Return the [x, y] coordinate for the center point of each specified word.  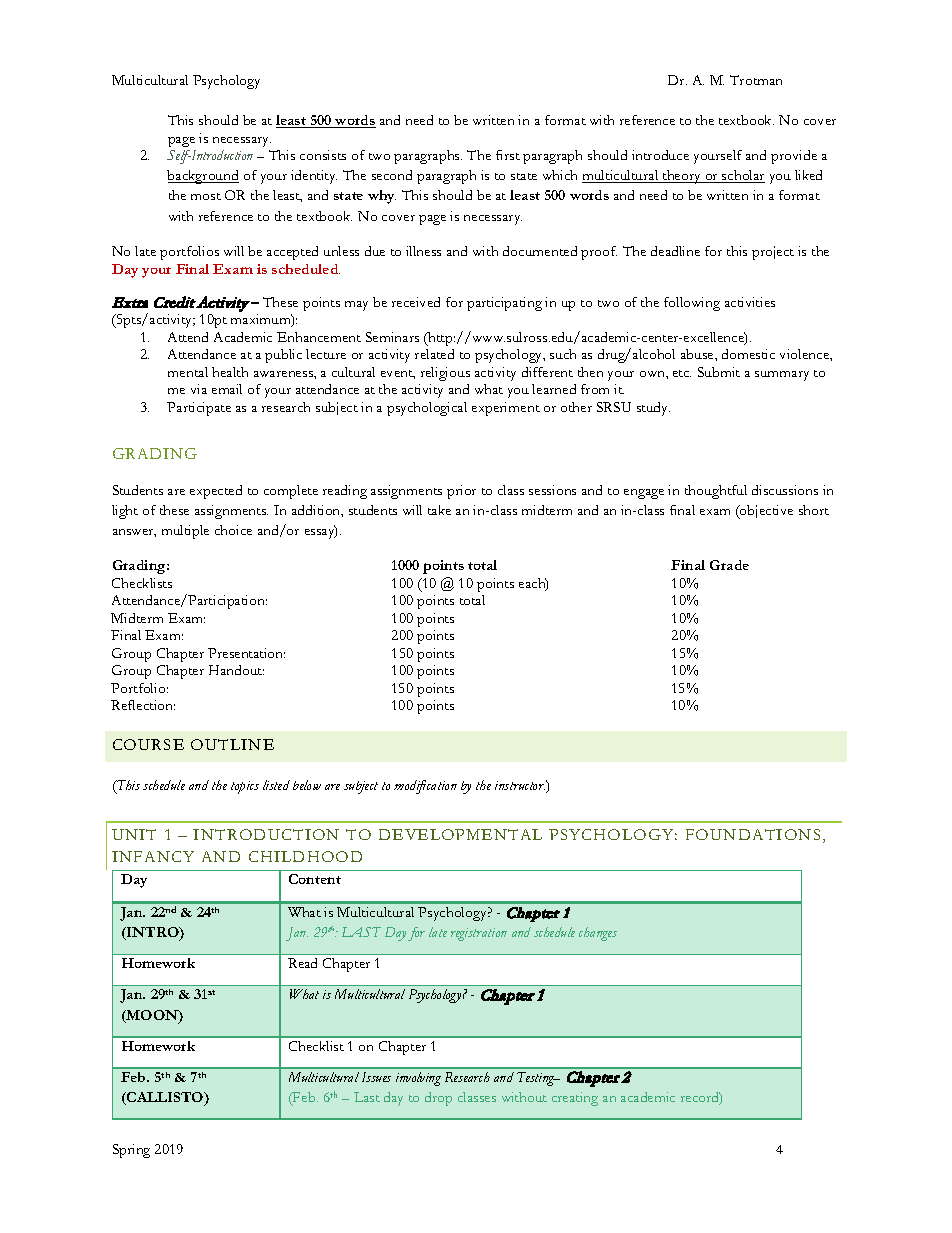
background [203, 177]
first [508, 155]
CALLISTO [165, 1098]
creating [575, 1099]
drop [438, 1099]
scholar [742, 176]
